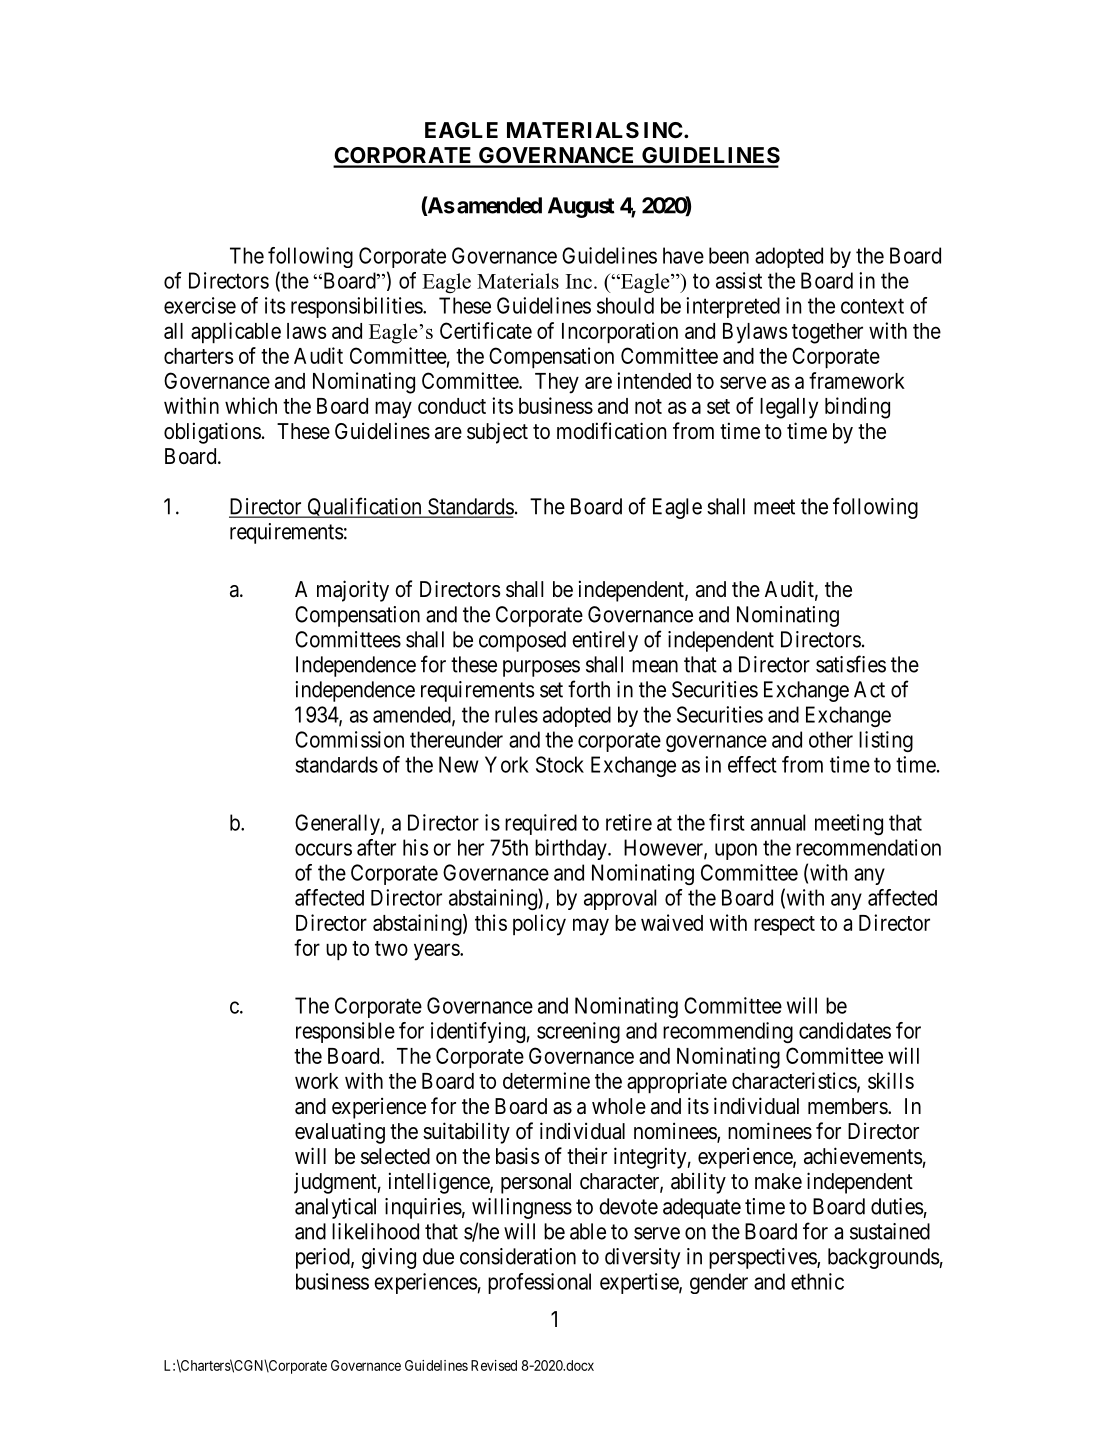 This image has height=1439, width=1112. What do you see at coordinates (581, 207) in the image?
I see `August` at bounding box center [581, 207].
